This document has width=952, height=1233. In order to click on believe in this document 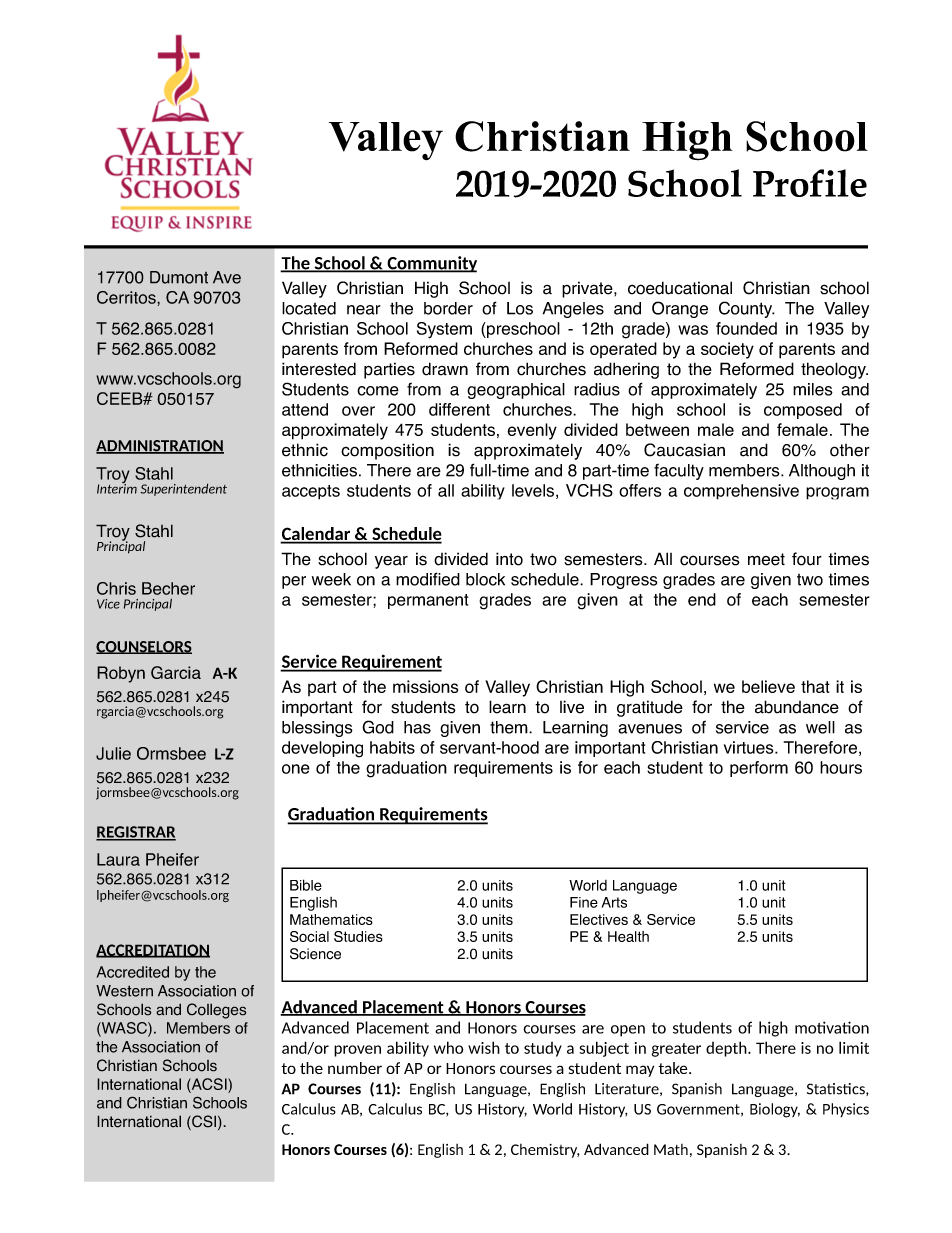, I will do `click(768, 686)`.
